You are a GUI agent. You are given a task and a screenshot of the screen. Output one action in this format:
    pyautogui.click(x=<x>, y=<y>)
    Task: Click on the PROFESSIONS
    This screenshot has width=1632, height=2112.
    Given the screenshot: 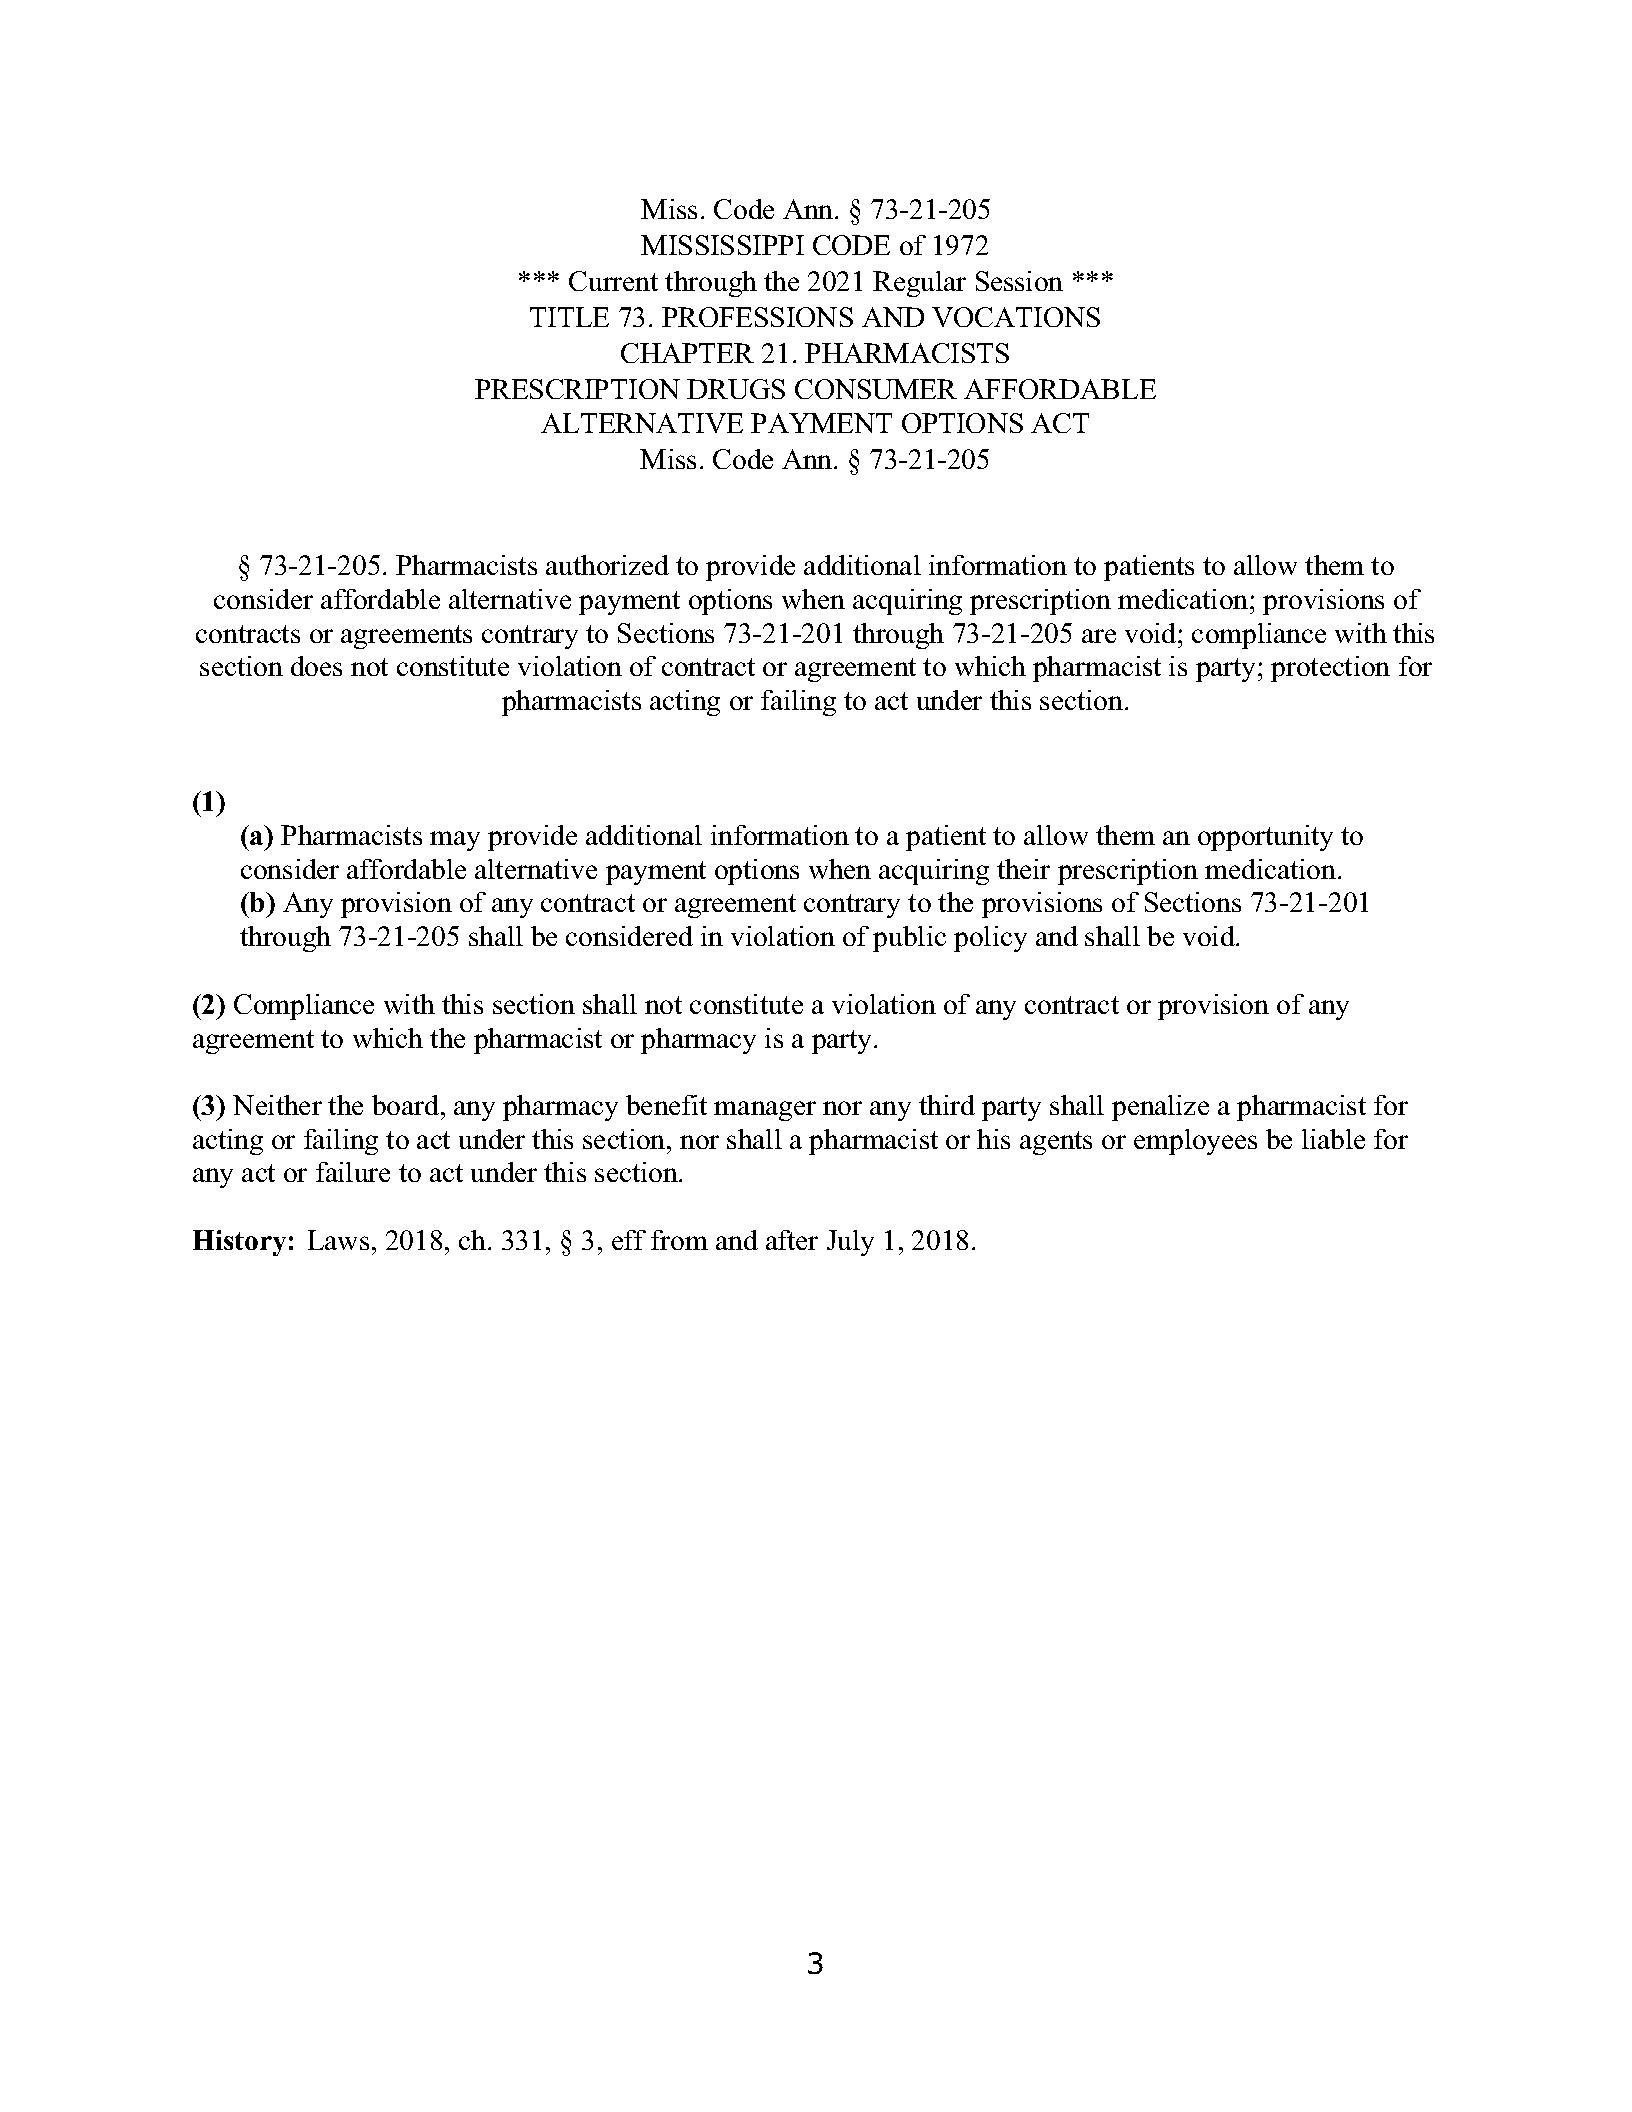 What is the action you would take?
    pyautogui.click(x=757, y=317)
